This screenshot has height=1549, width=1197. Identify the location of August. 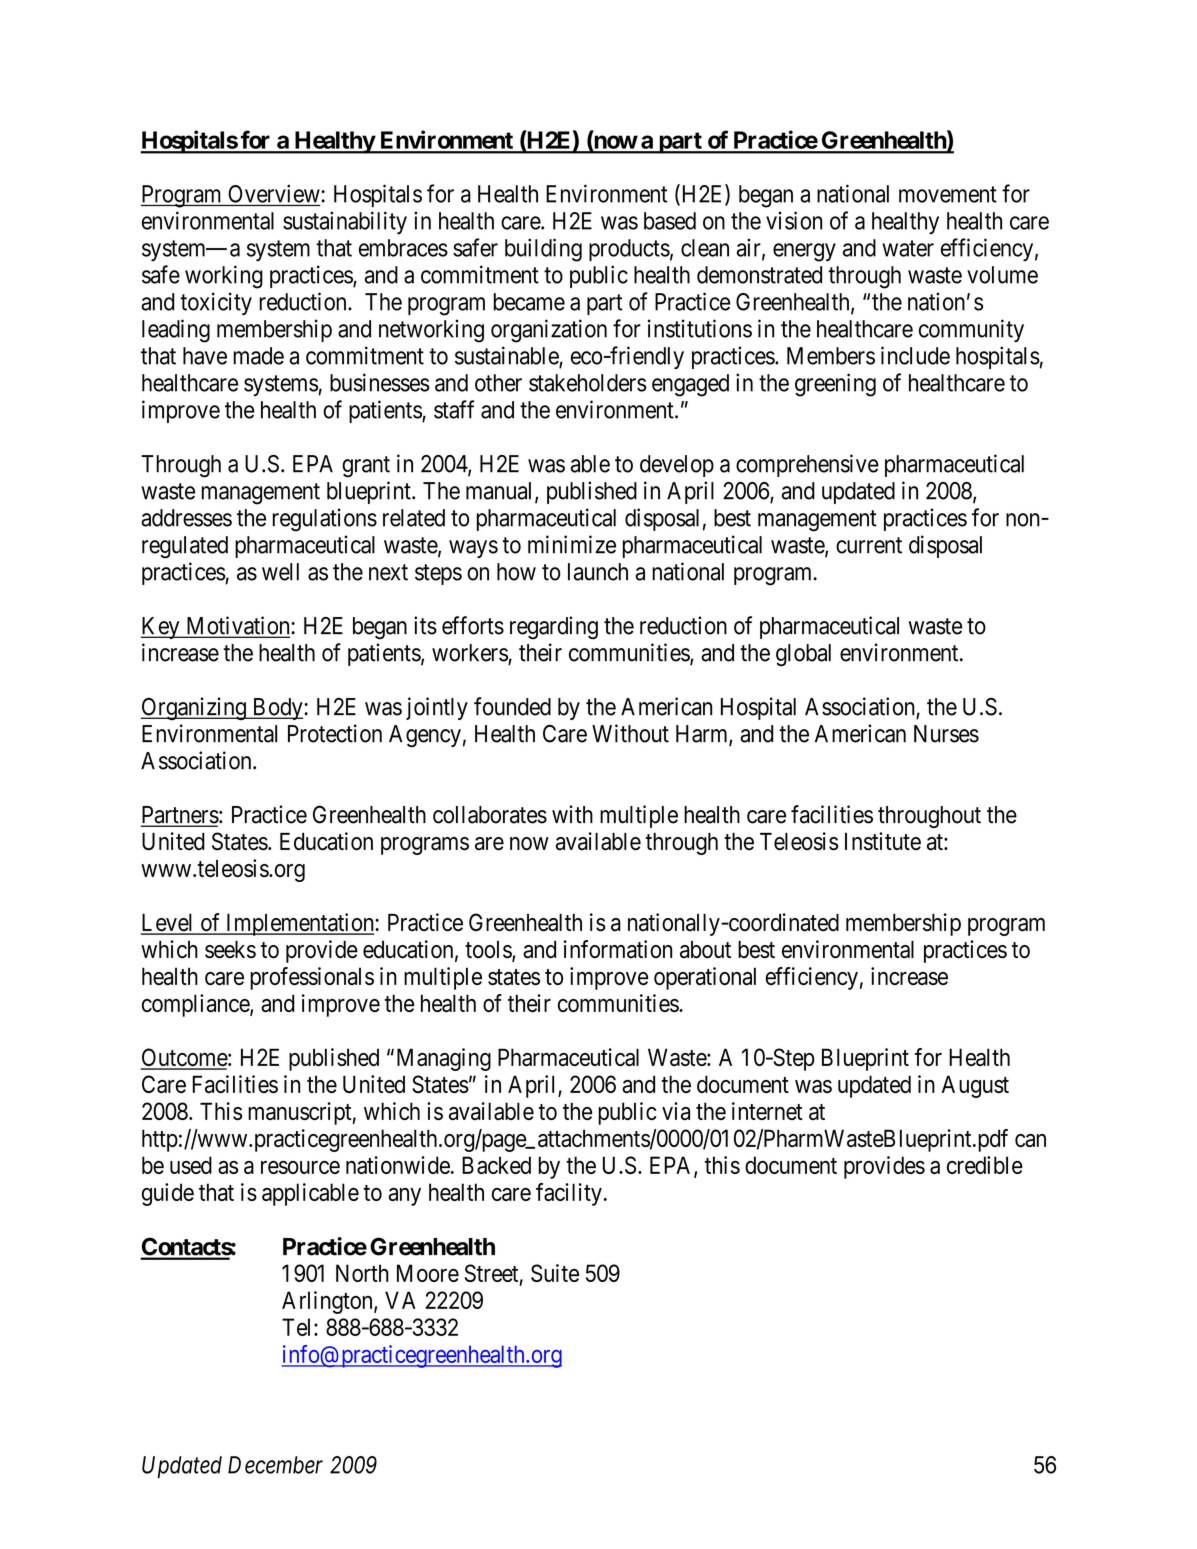
(975, 1086).
